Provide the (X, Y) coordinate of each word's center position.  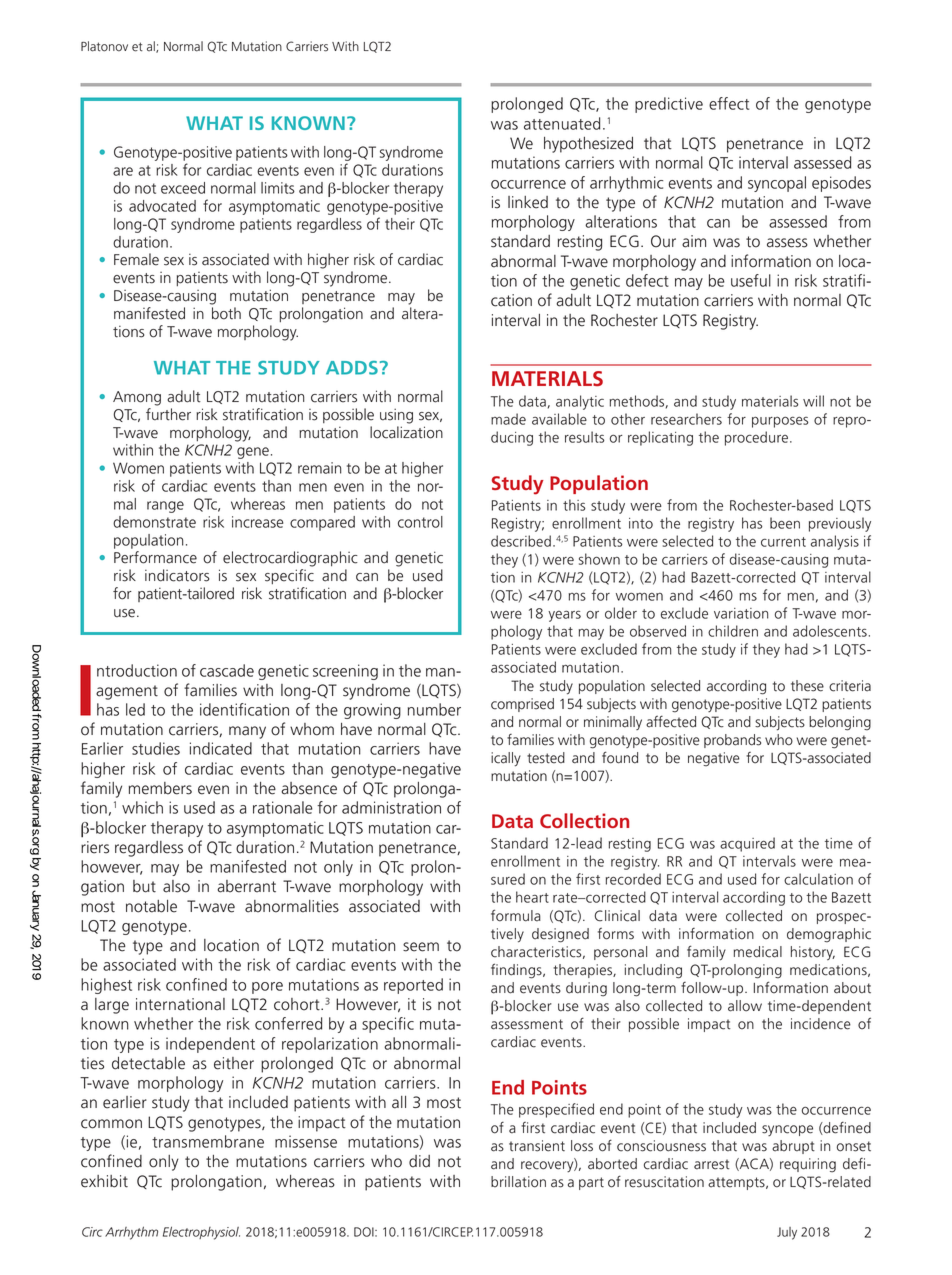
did (419, 1161)
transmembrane (208, 1141)
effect (729, 103)
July (787, 1233)
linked (528, 202)
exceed (183, 188)
